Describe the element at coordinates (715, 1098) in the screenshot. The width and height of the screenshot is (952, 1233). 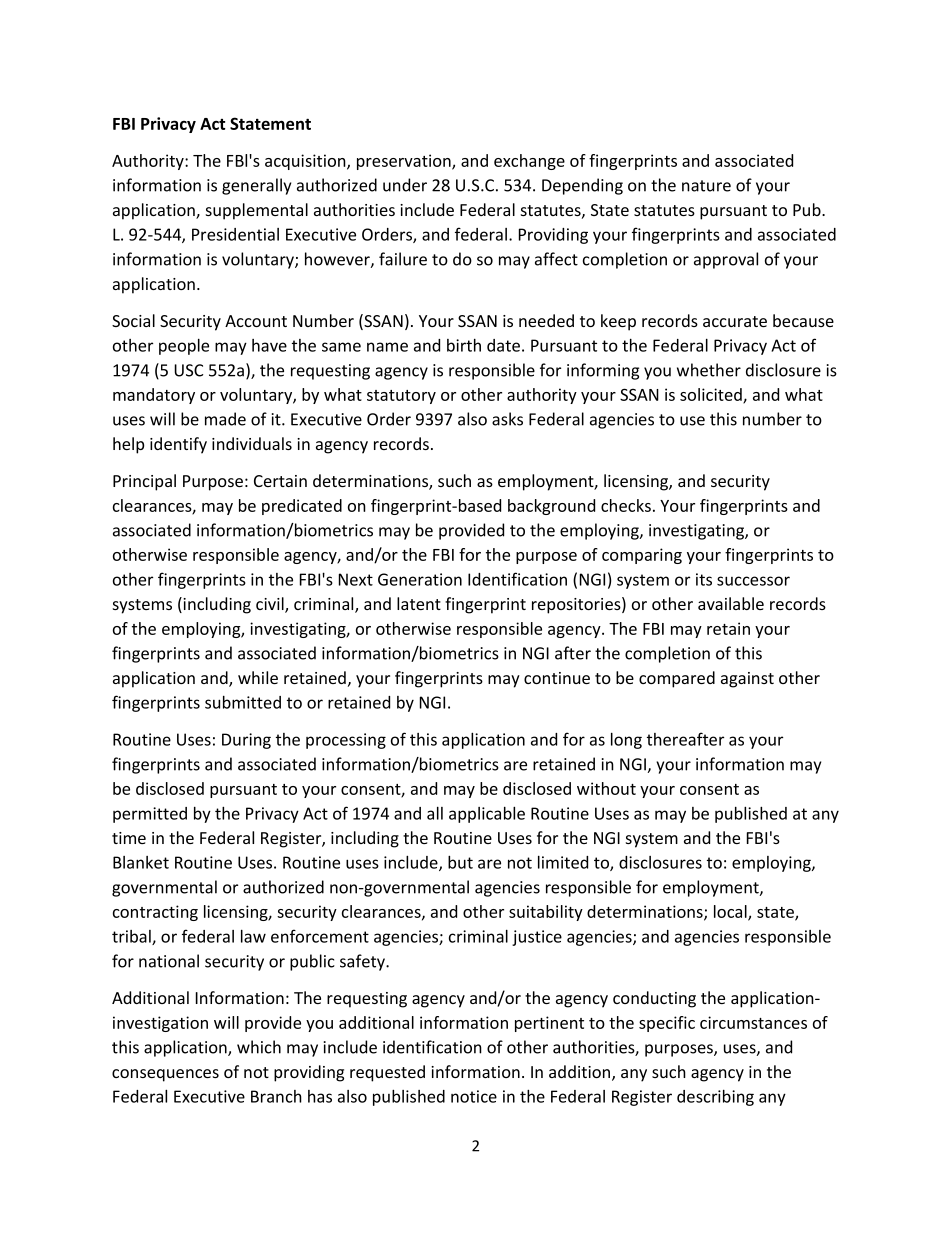
I see `describing` at that location.
